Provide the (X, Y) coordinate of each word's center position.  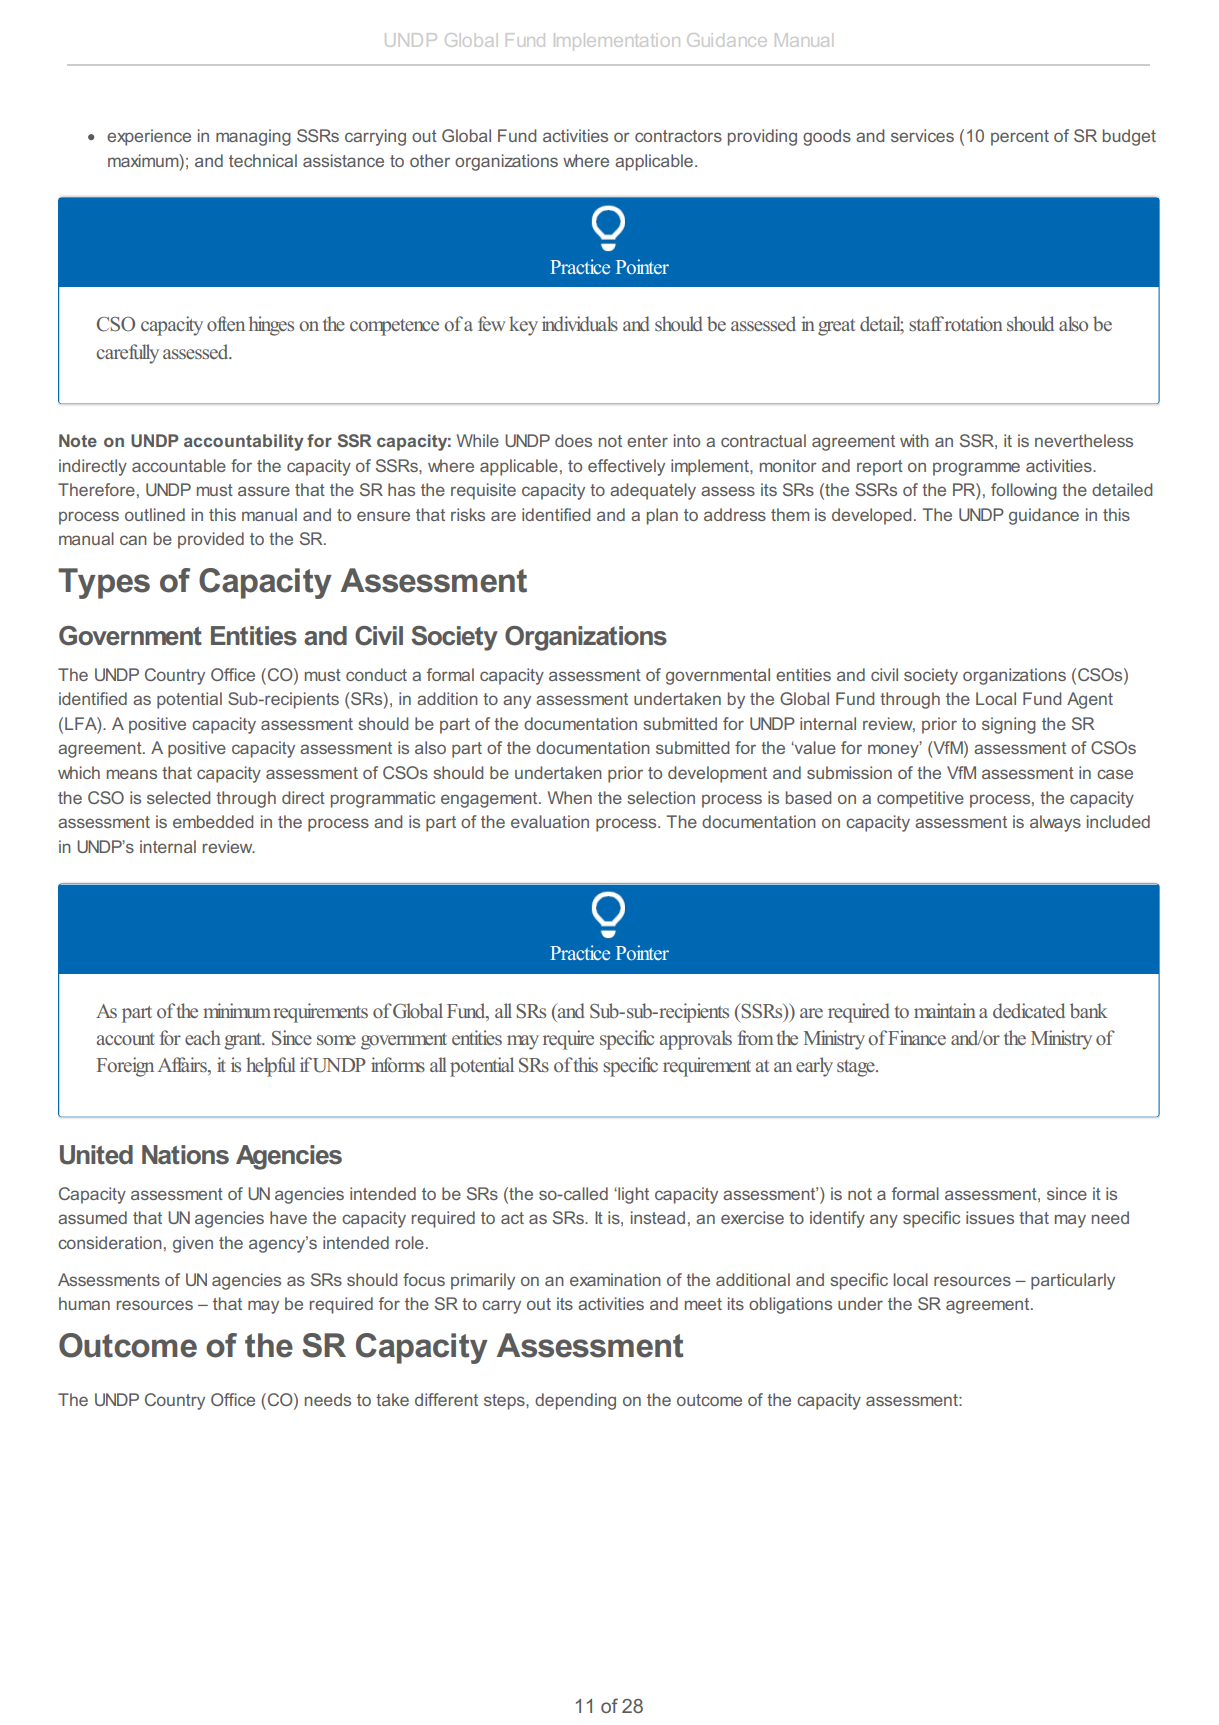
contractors (678, 136)
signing (1009, 725)
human (84, 1303)
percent (1020, 138)
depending (575, 1401)
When (570, 797)
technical (263, 160)
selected (178, 797)
